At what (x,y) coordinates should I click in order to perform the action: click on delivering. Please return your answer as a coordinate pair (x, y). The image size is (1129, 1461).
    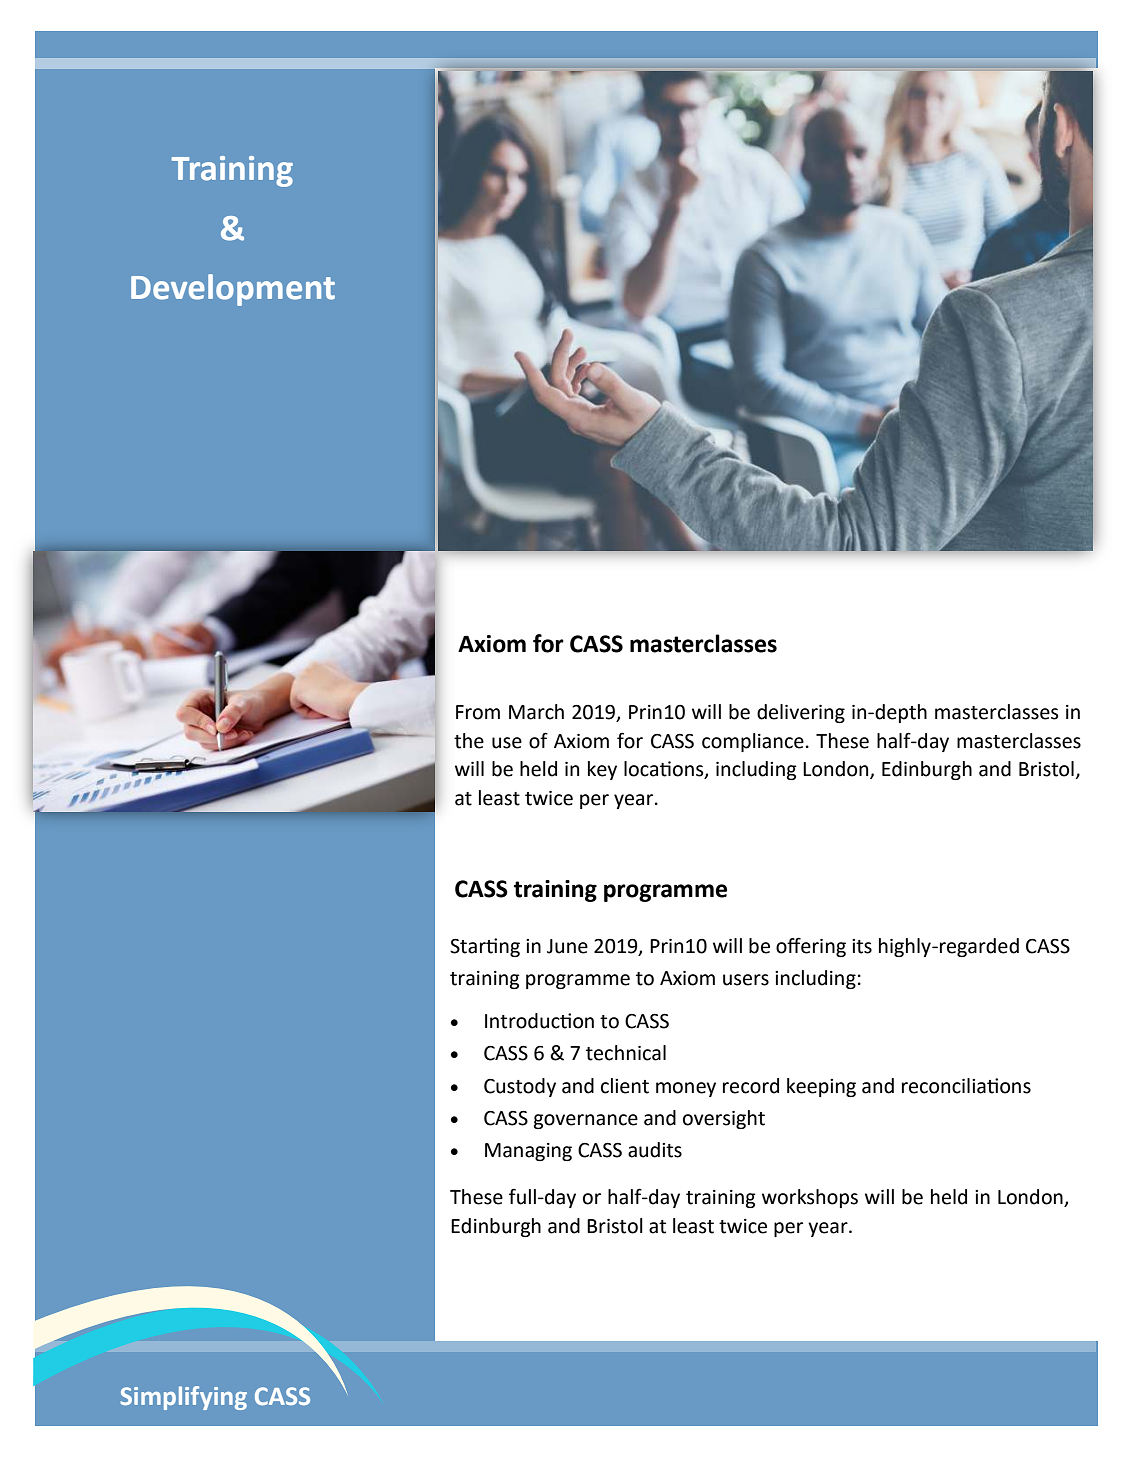
    Looking at the image, I should click on (801, 713).
